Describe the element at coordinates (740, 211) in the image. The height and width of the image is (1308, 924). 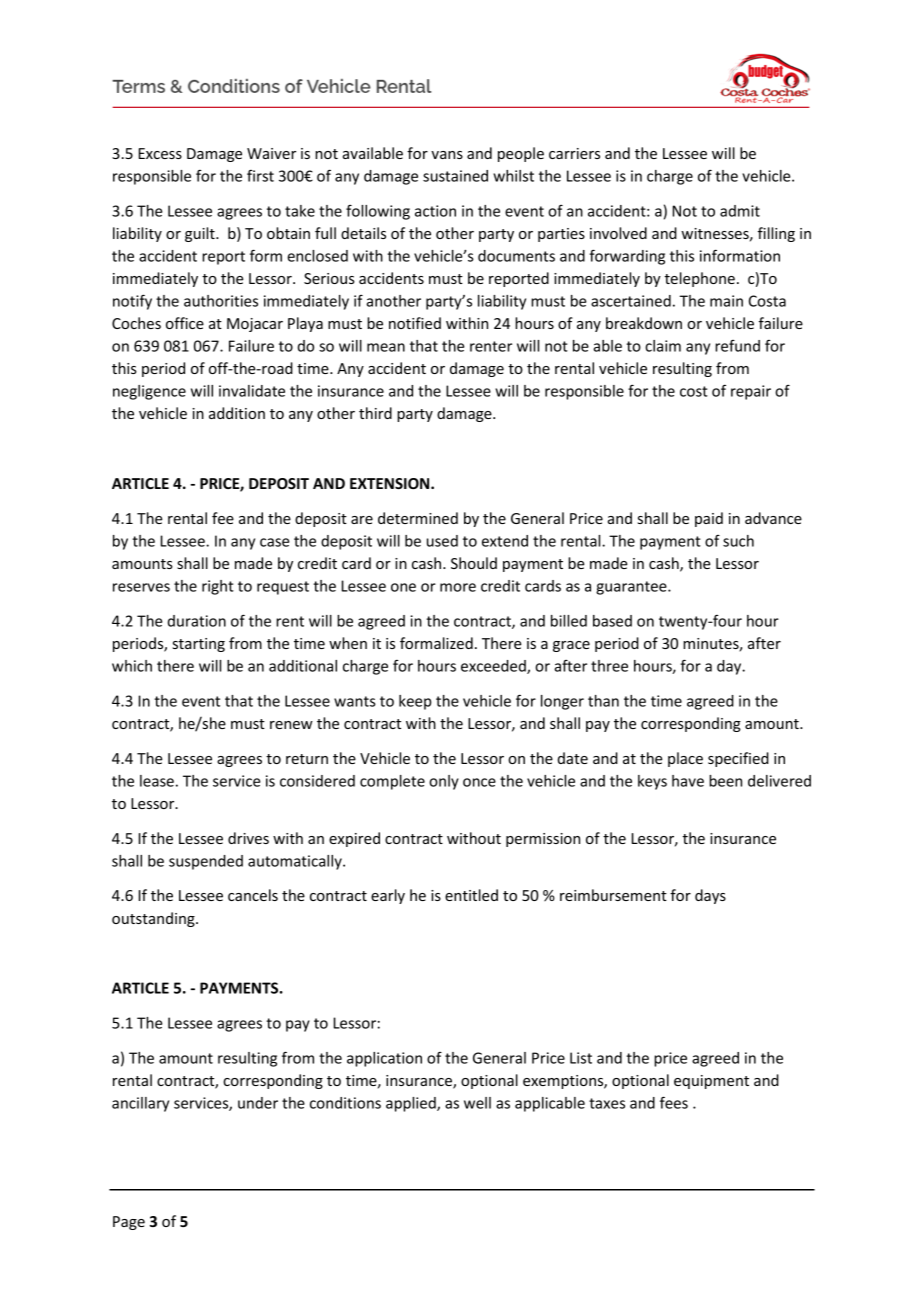
I see `admit` at that location.
